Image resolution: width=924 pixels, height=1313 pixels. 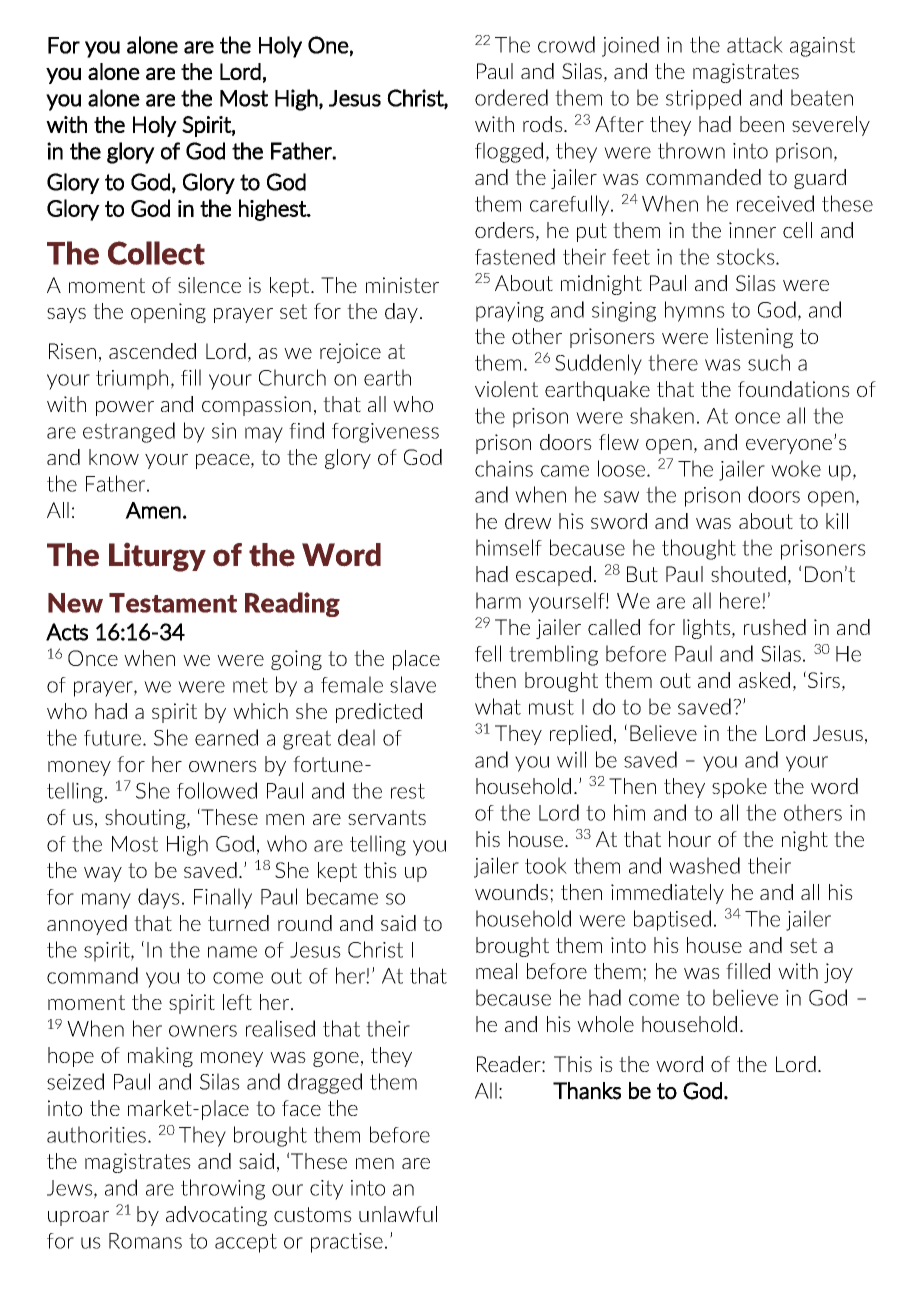 I want to click on listening, so click(x=755, y=338).
